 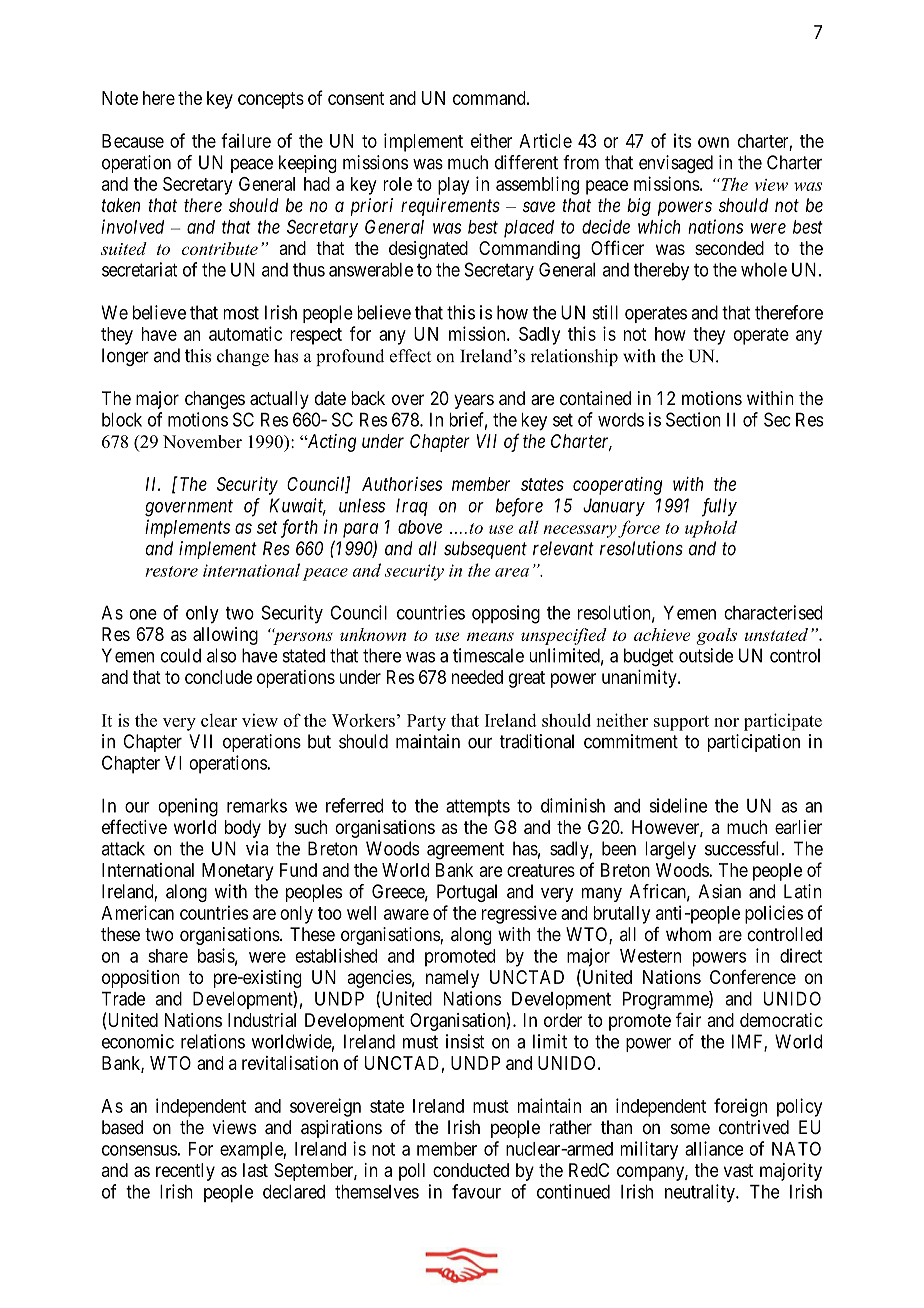 What do you see at coordinates (412, 507) in the screenshot?
I see `Iraq` at bounding box center [412, 507].
